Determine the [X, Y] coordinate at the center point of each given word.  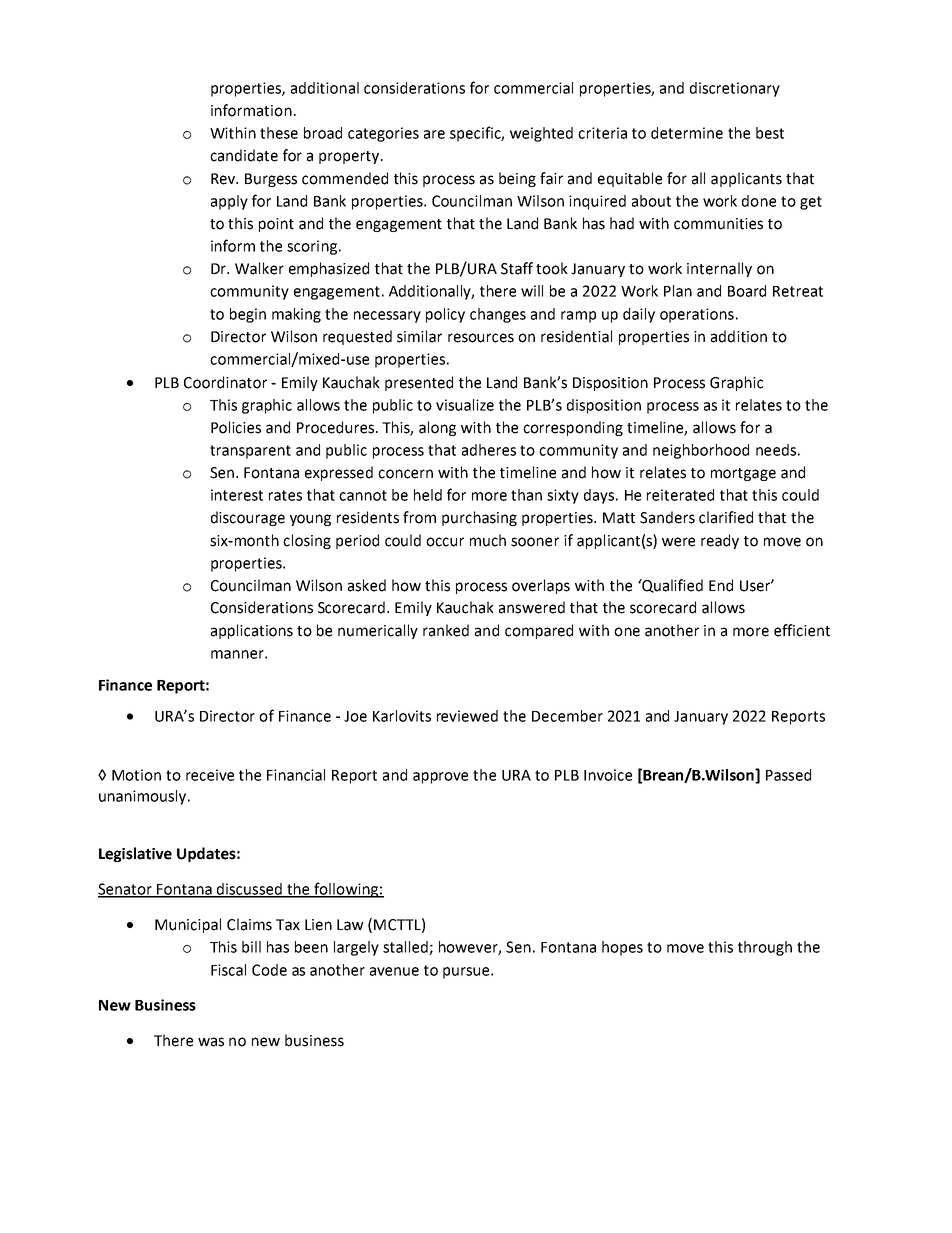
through [765, 948]
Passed [788, 775]
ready [720, 541]
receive [210, 775]
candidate [244, 155]
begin [248, 315]
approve [440, 778]
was [211, 1042]
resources [481, 338]
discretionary [735, 89]
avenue [394, 971]
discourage [248, 518]
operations [697, 315]
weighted [541, 134]
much [488, 540]
